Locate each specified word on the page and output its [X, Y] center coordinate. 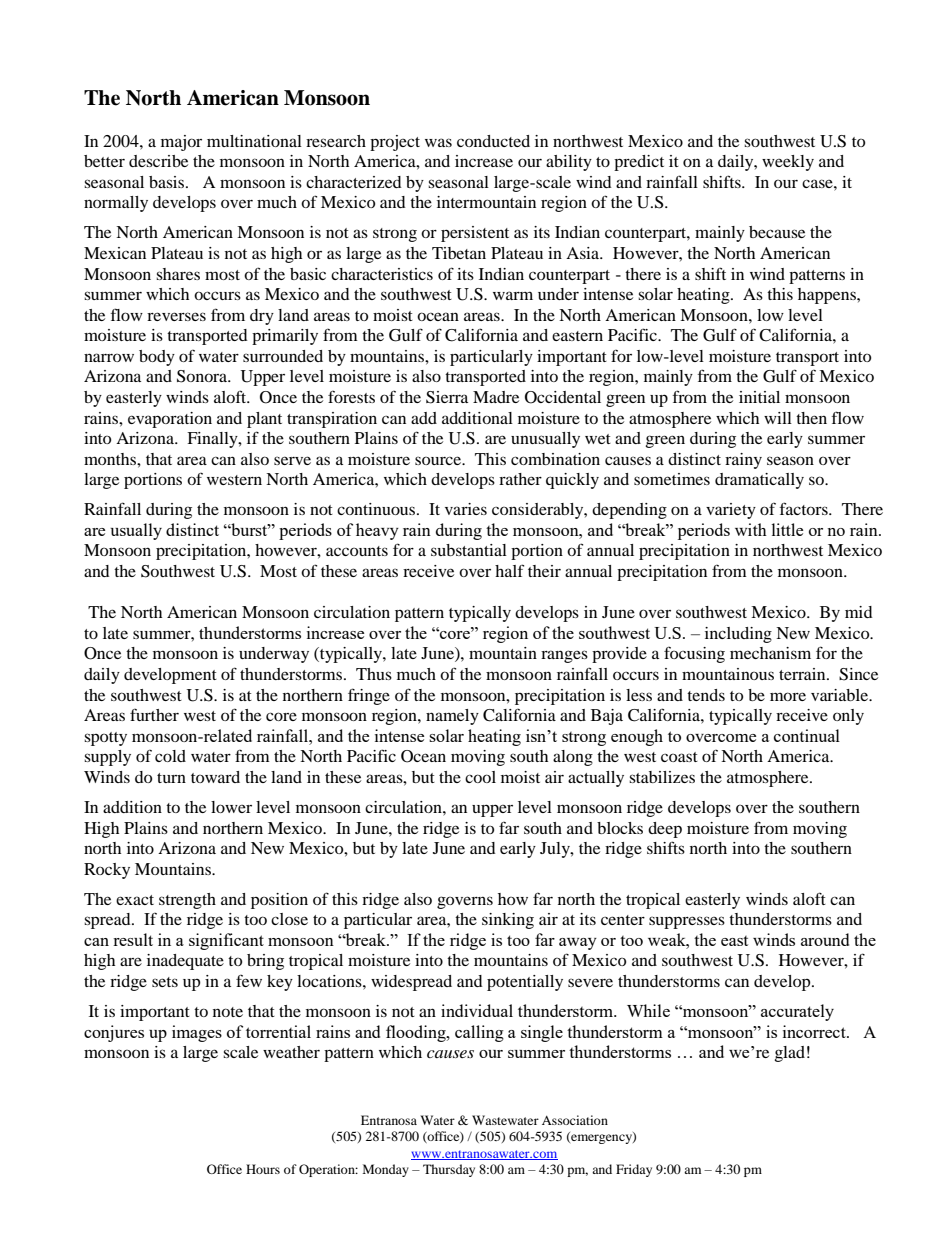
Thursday [449, 1170]
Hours [263, 1169]
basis [168, 182]
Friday [634, 1170]
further [154, 714]
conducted [493, 141]
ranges [564, 656]
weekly [788, 163]
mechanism [770, 653]
